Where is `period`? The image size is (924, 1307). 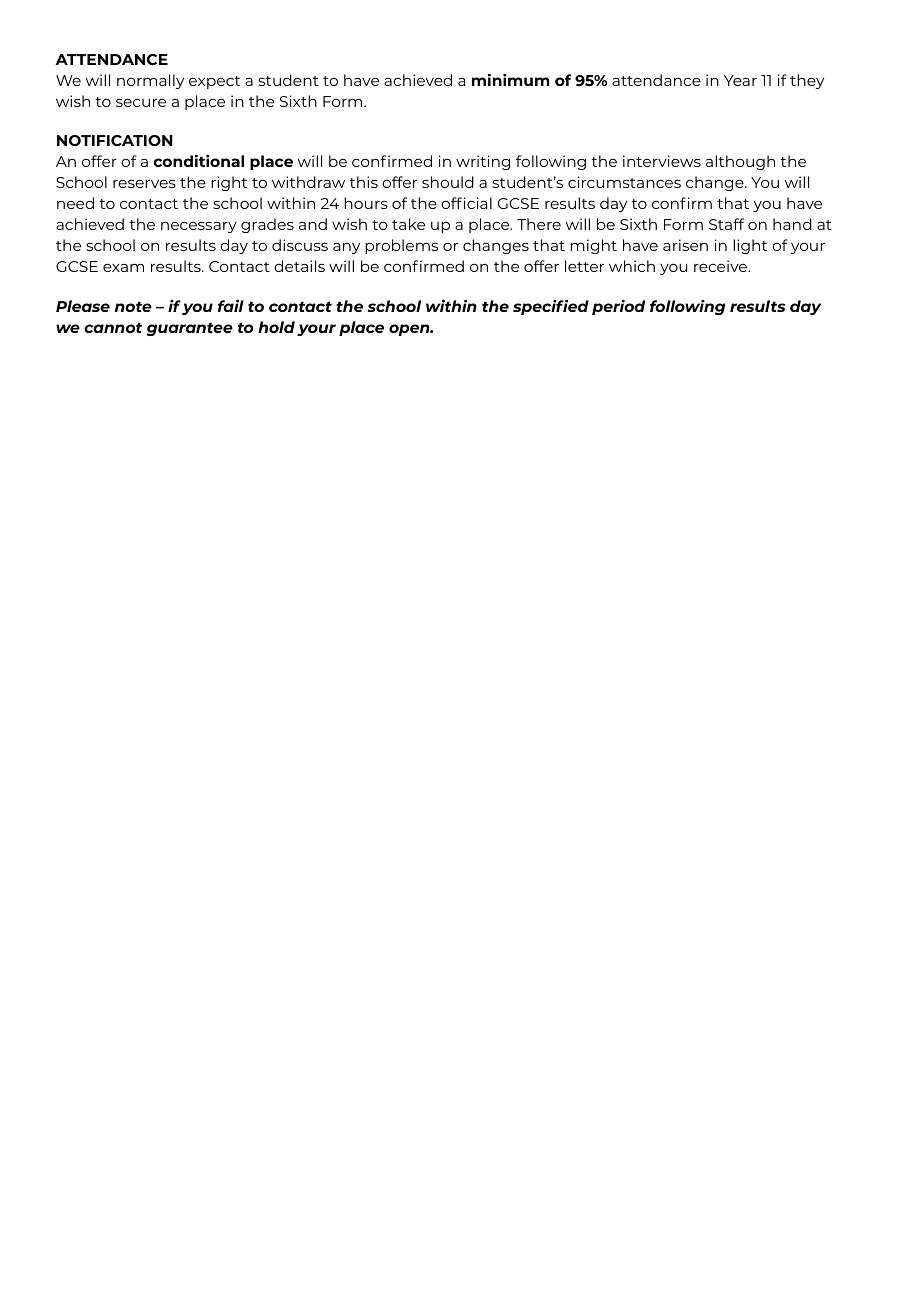 period is located at coordinates (618, 307).
